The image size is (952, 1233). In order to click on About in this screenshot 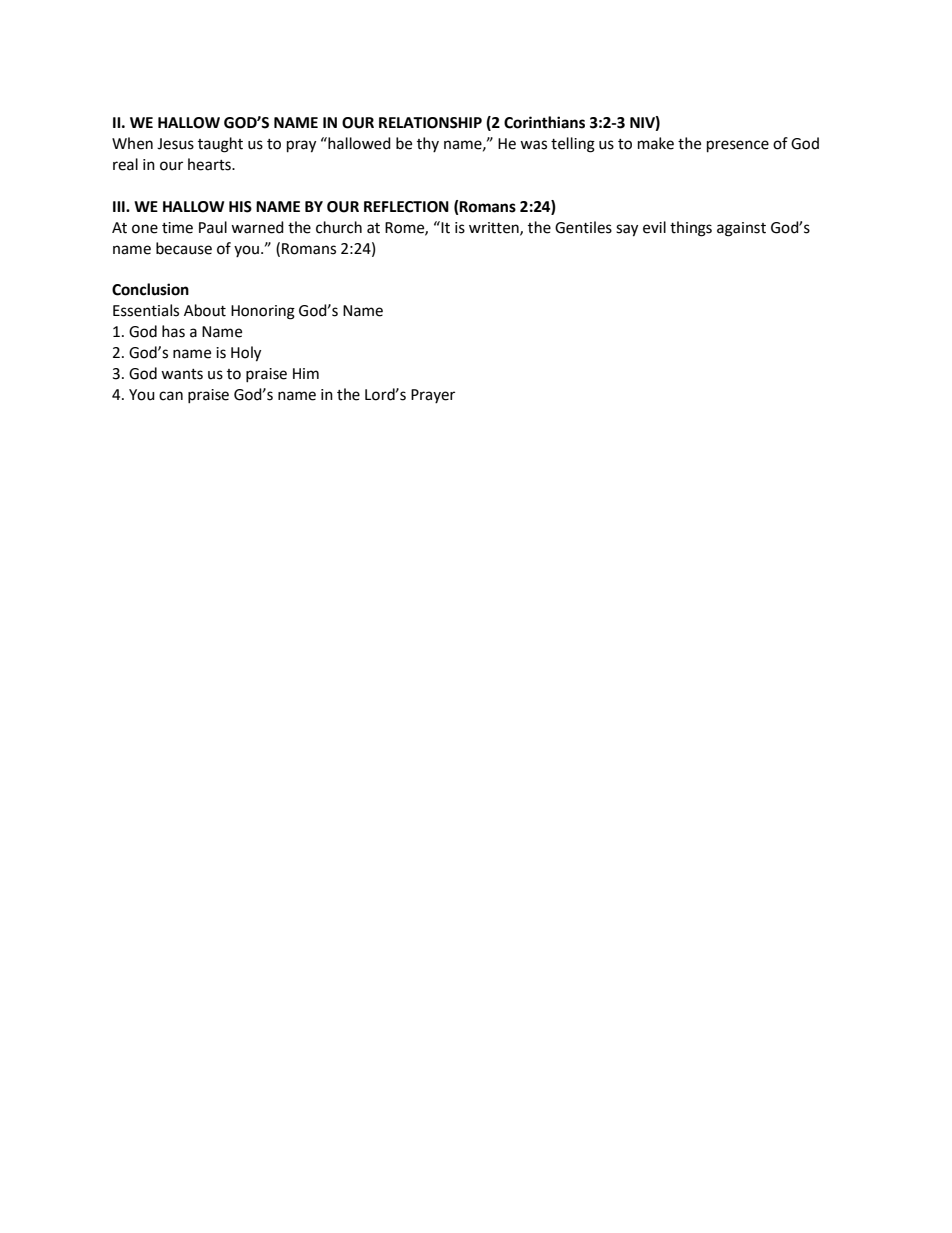, I will do `click(205, 310)`.
